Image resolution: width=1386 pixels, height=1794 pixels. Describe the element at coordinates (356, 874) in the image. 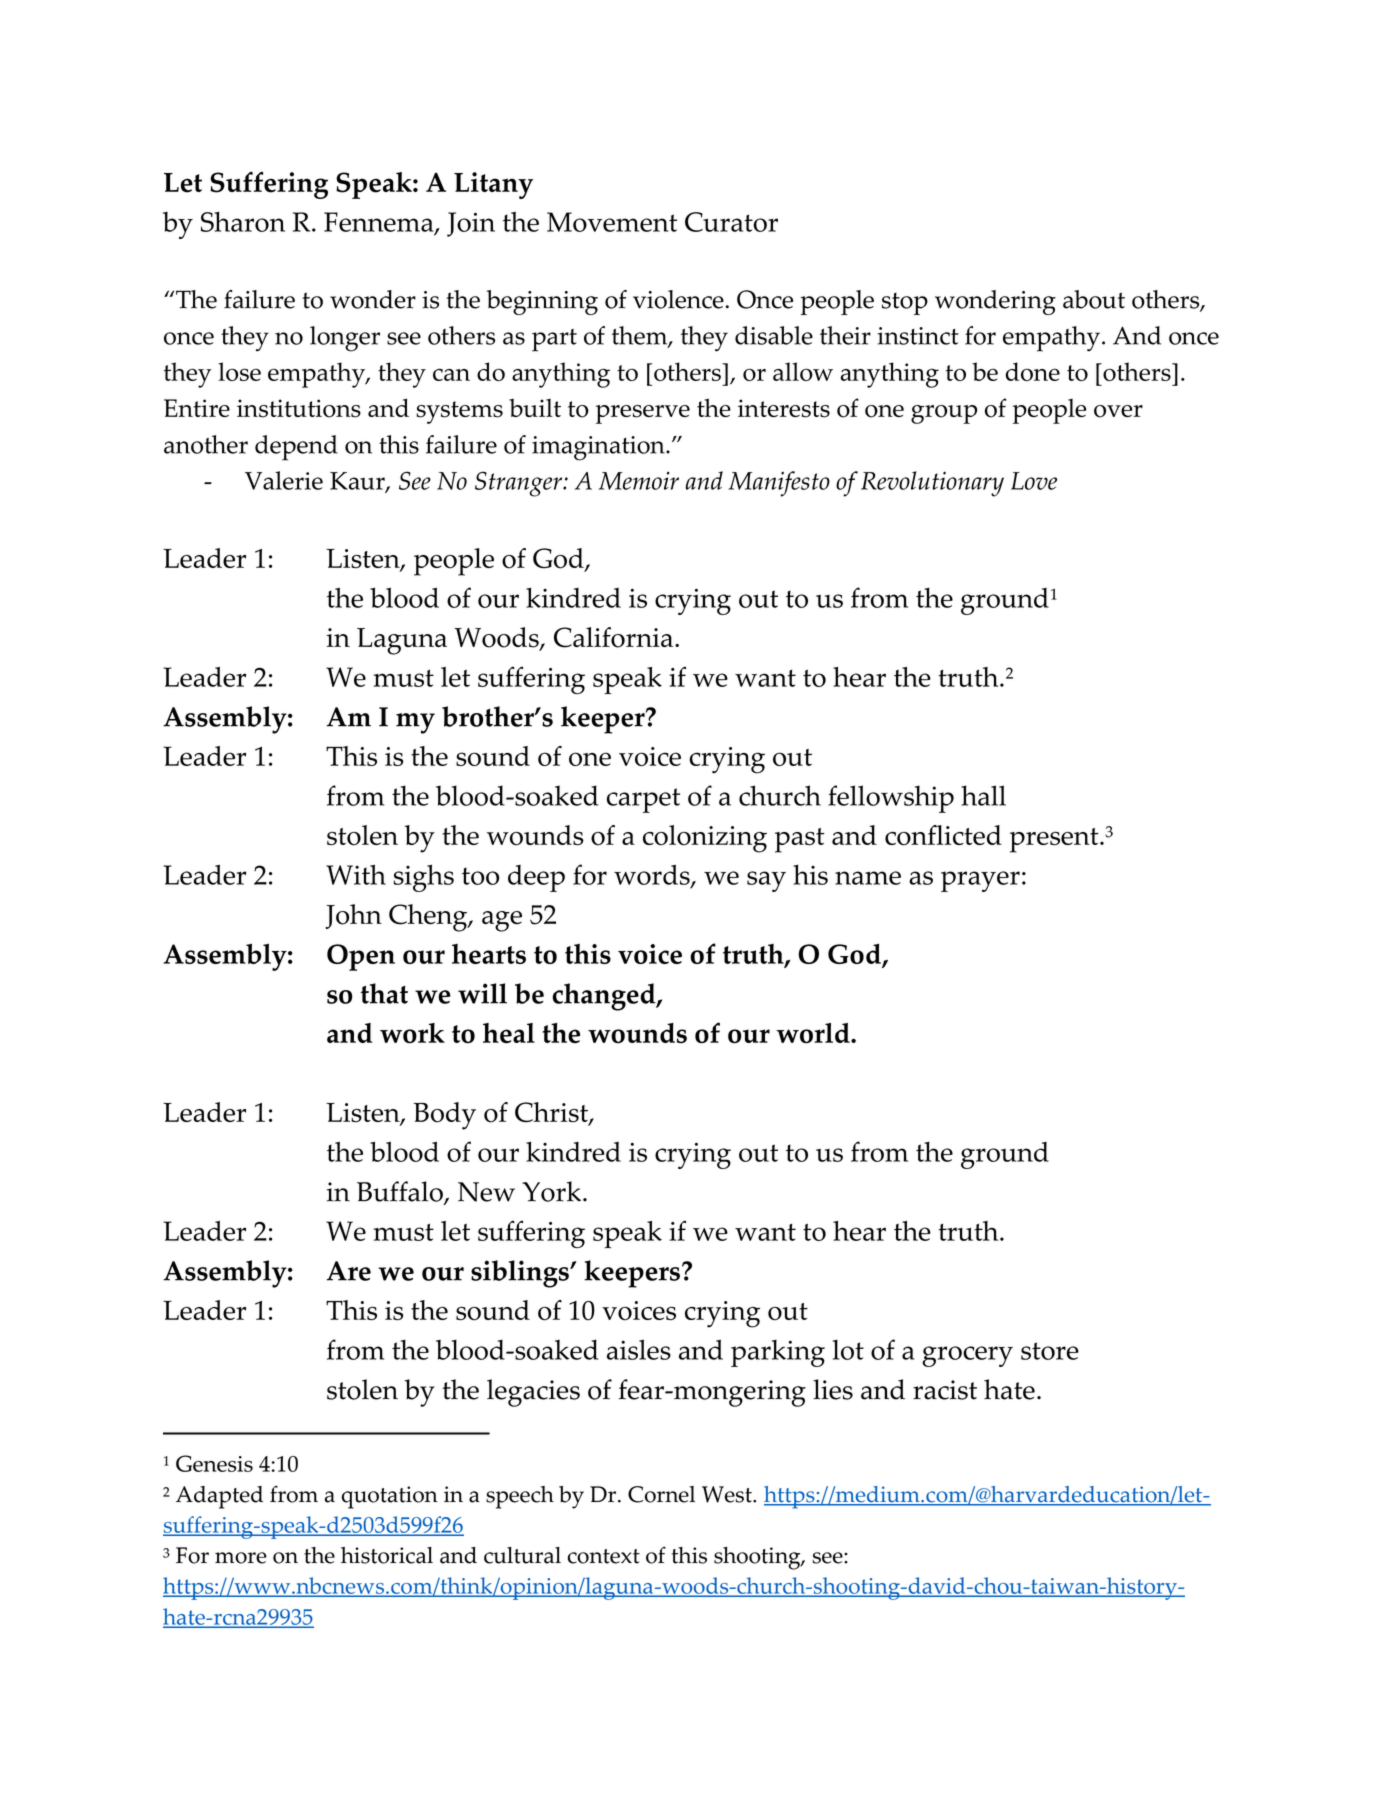

I see `With` at that location.
